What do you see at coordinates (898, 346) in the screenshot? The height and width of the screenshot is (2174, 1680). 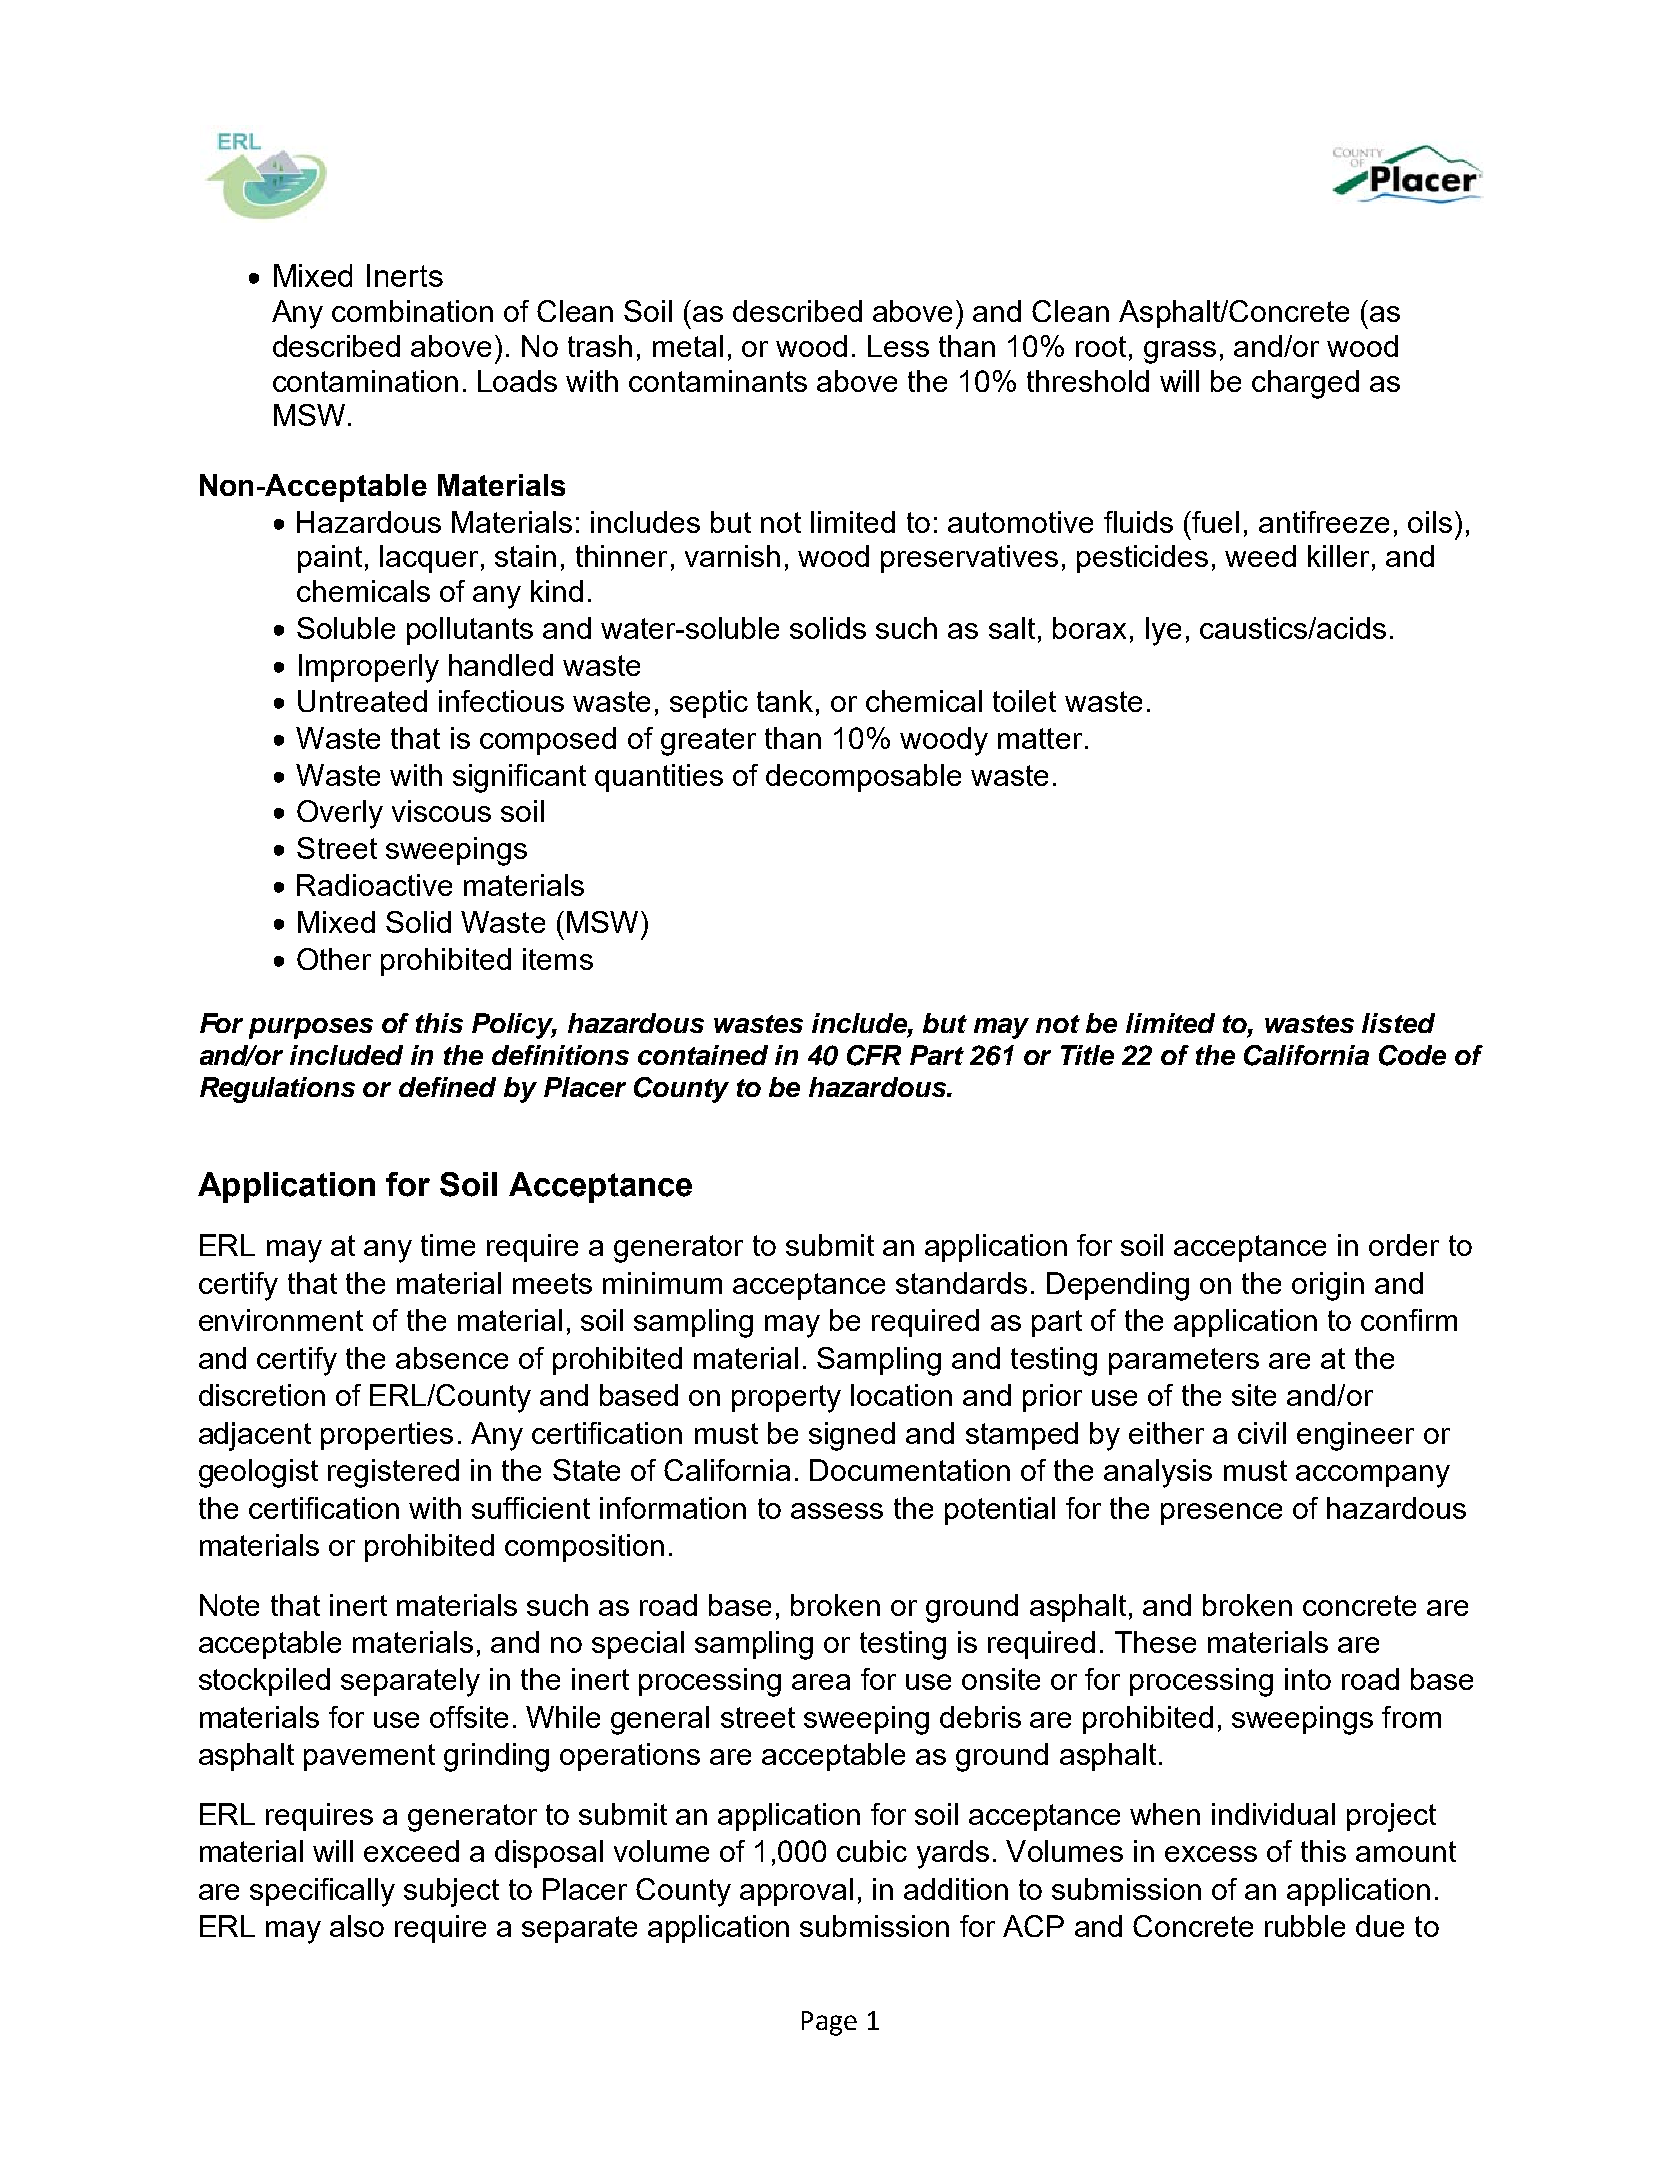 I see `Less` at bounding box center [898, 346].
